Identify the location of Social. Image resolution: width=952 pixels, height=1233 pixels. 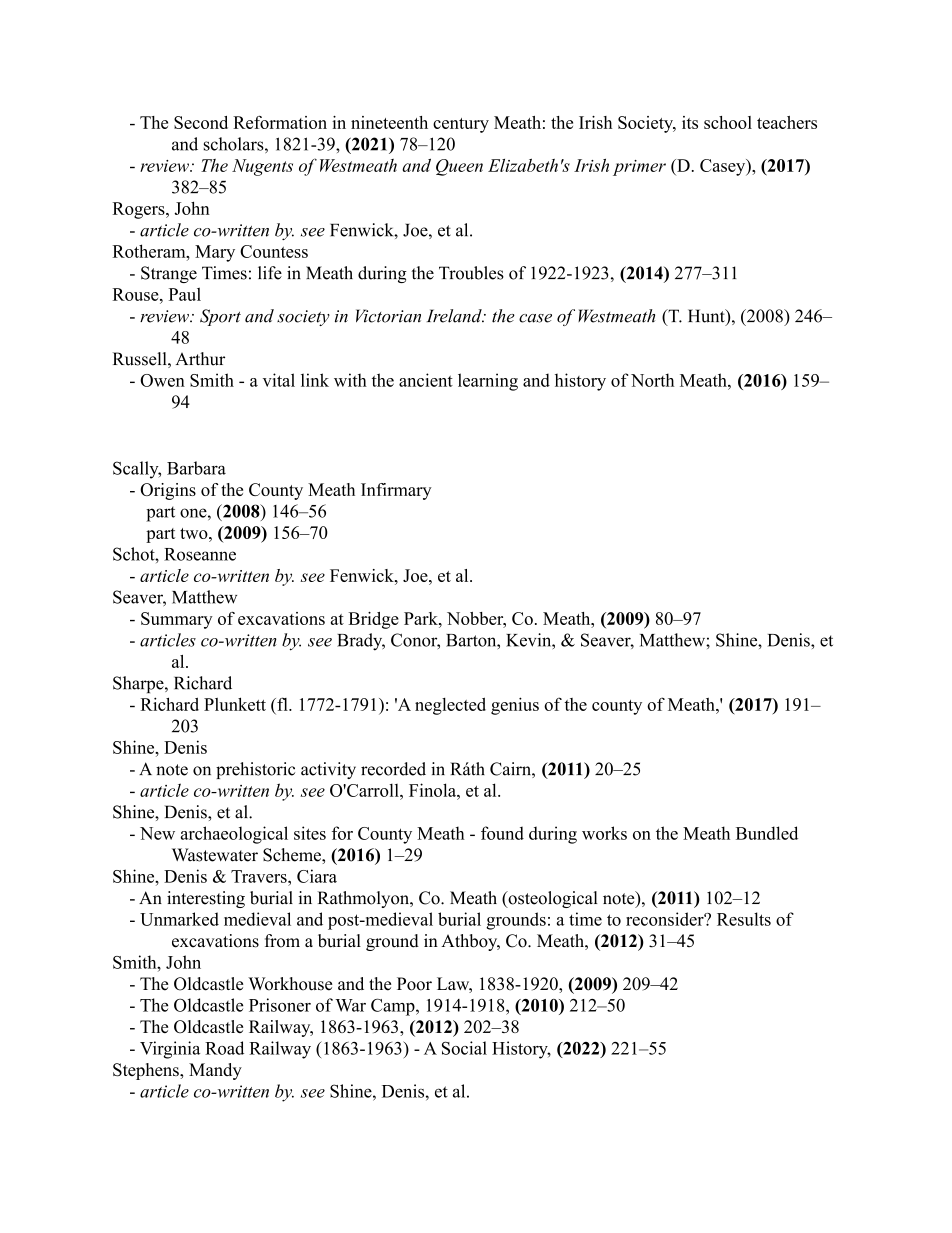
(464, 1048).
